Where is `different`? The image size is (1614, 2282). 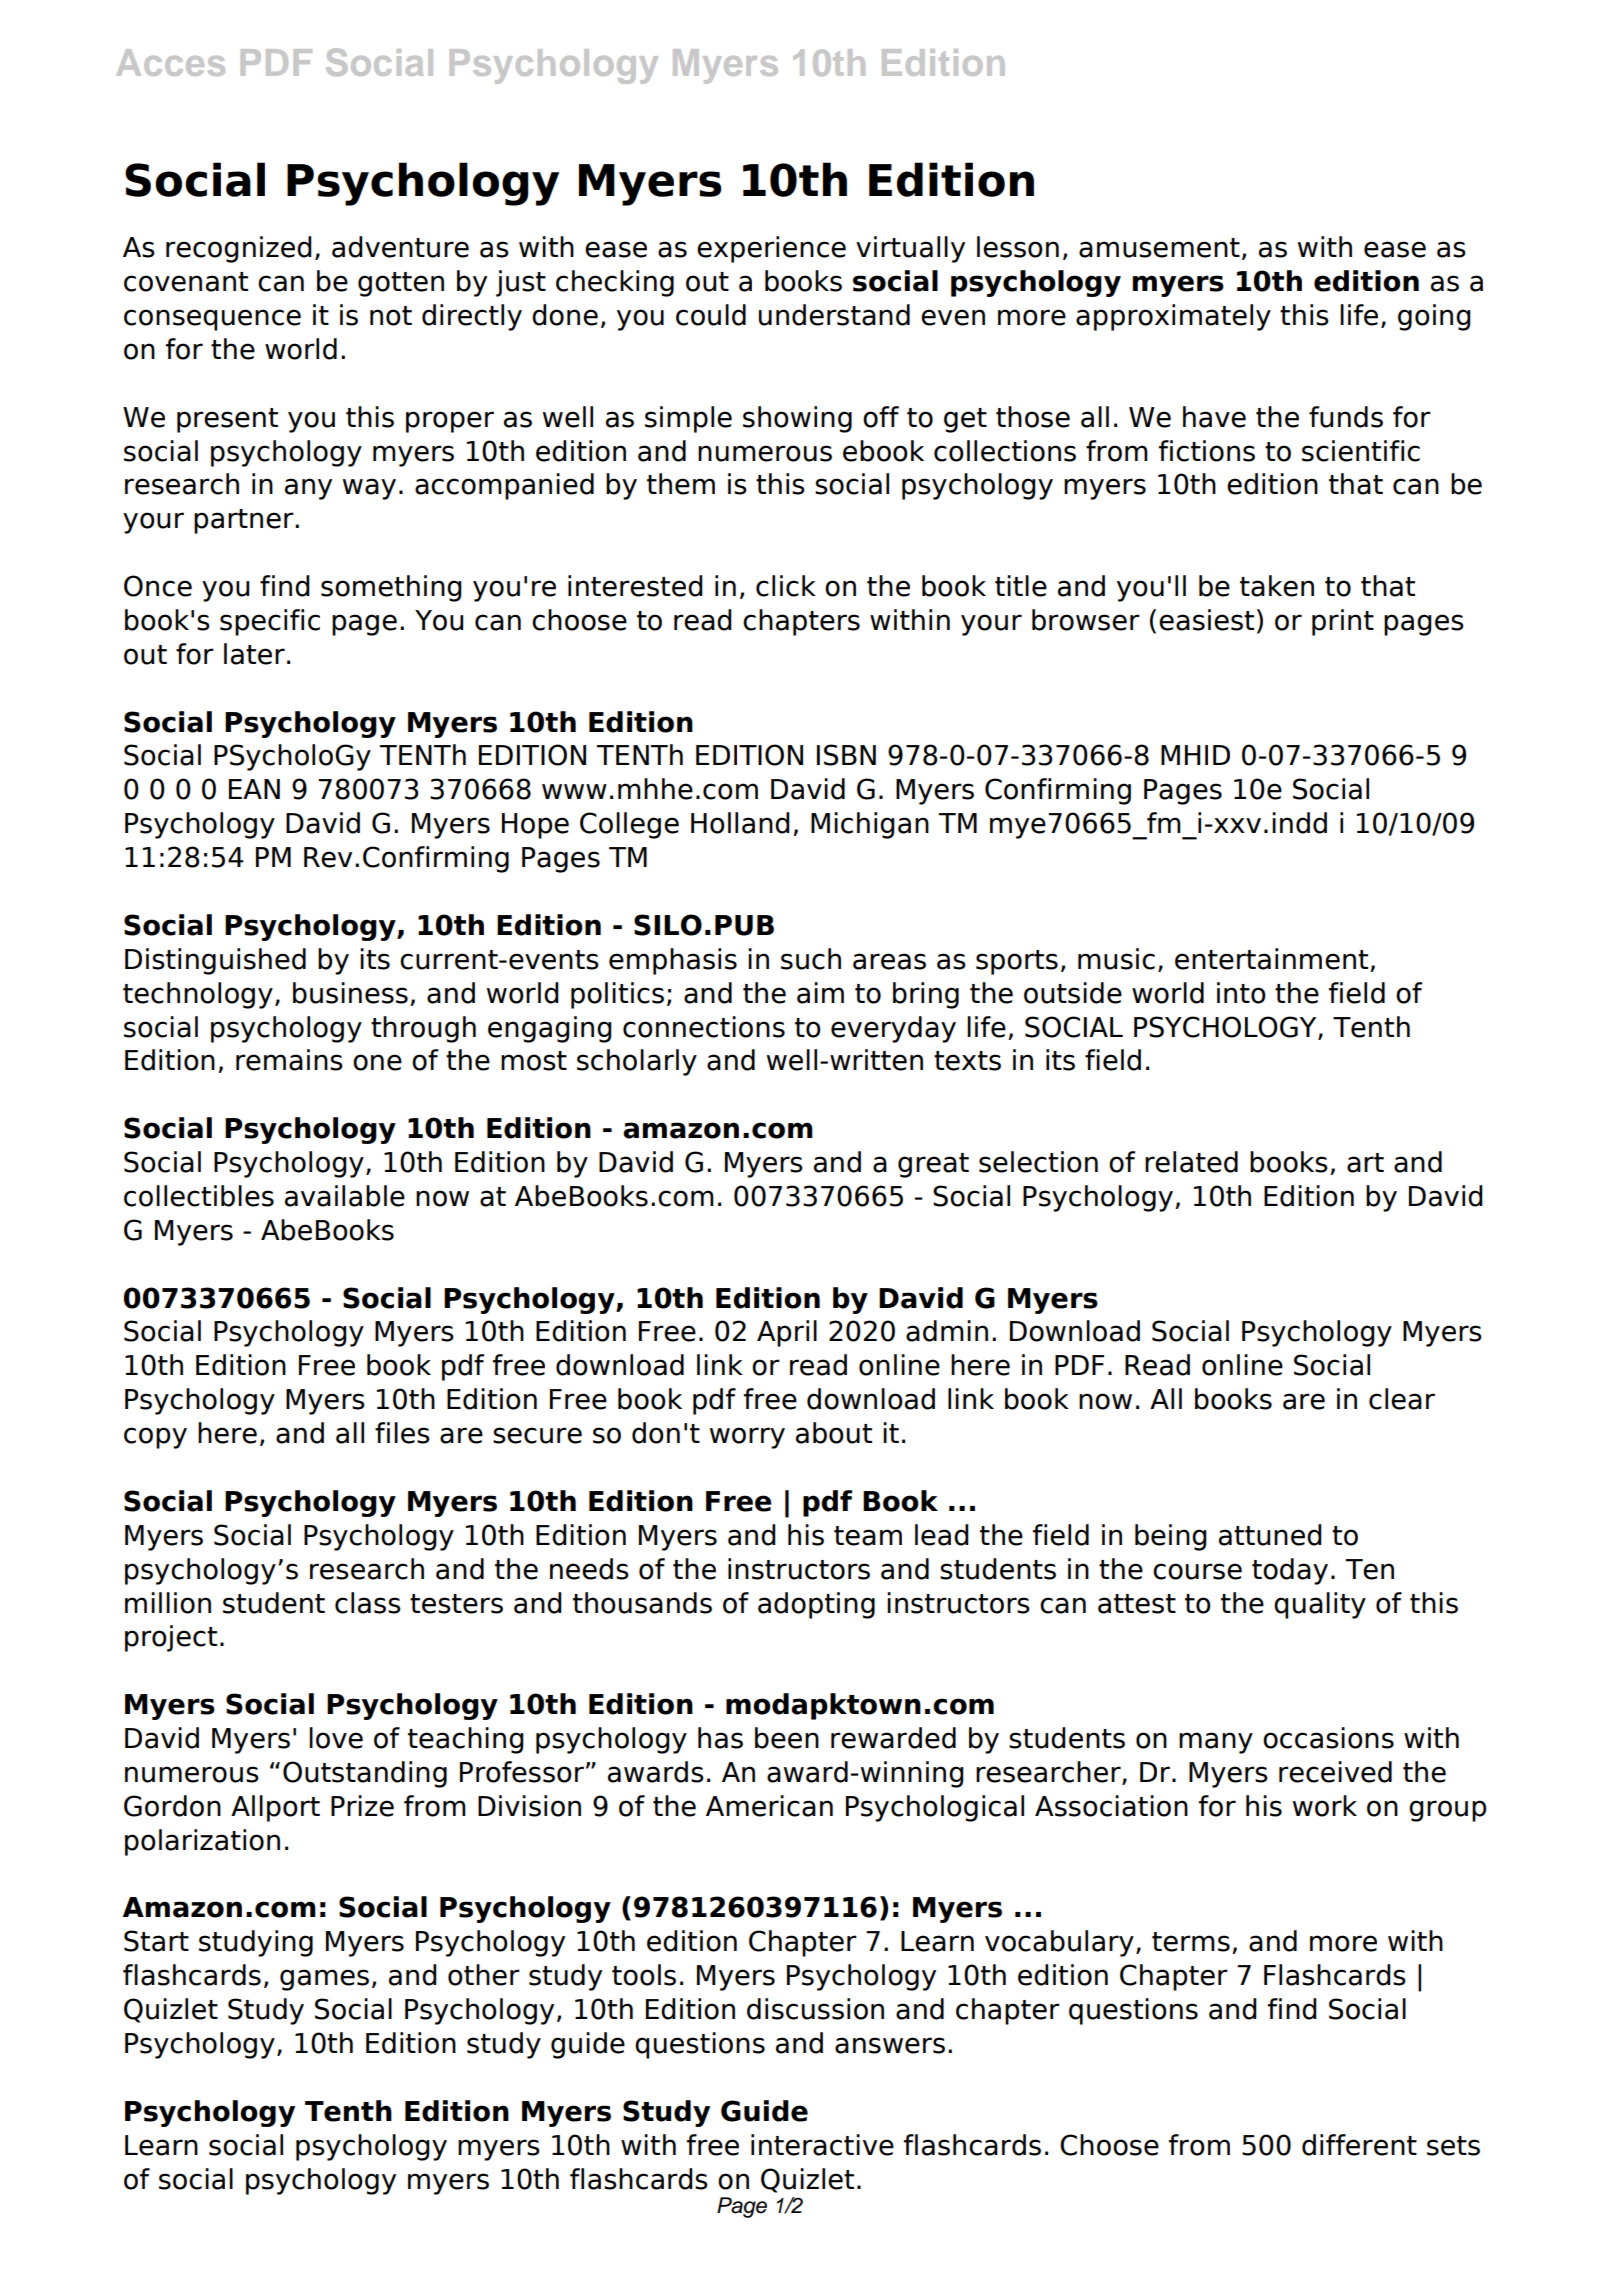 different is located at coordinates (1359, 2145).
